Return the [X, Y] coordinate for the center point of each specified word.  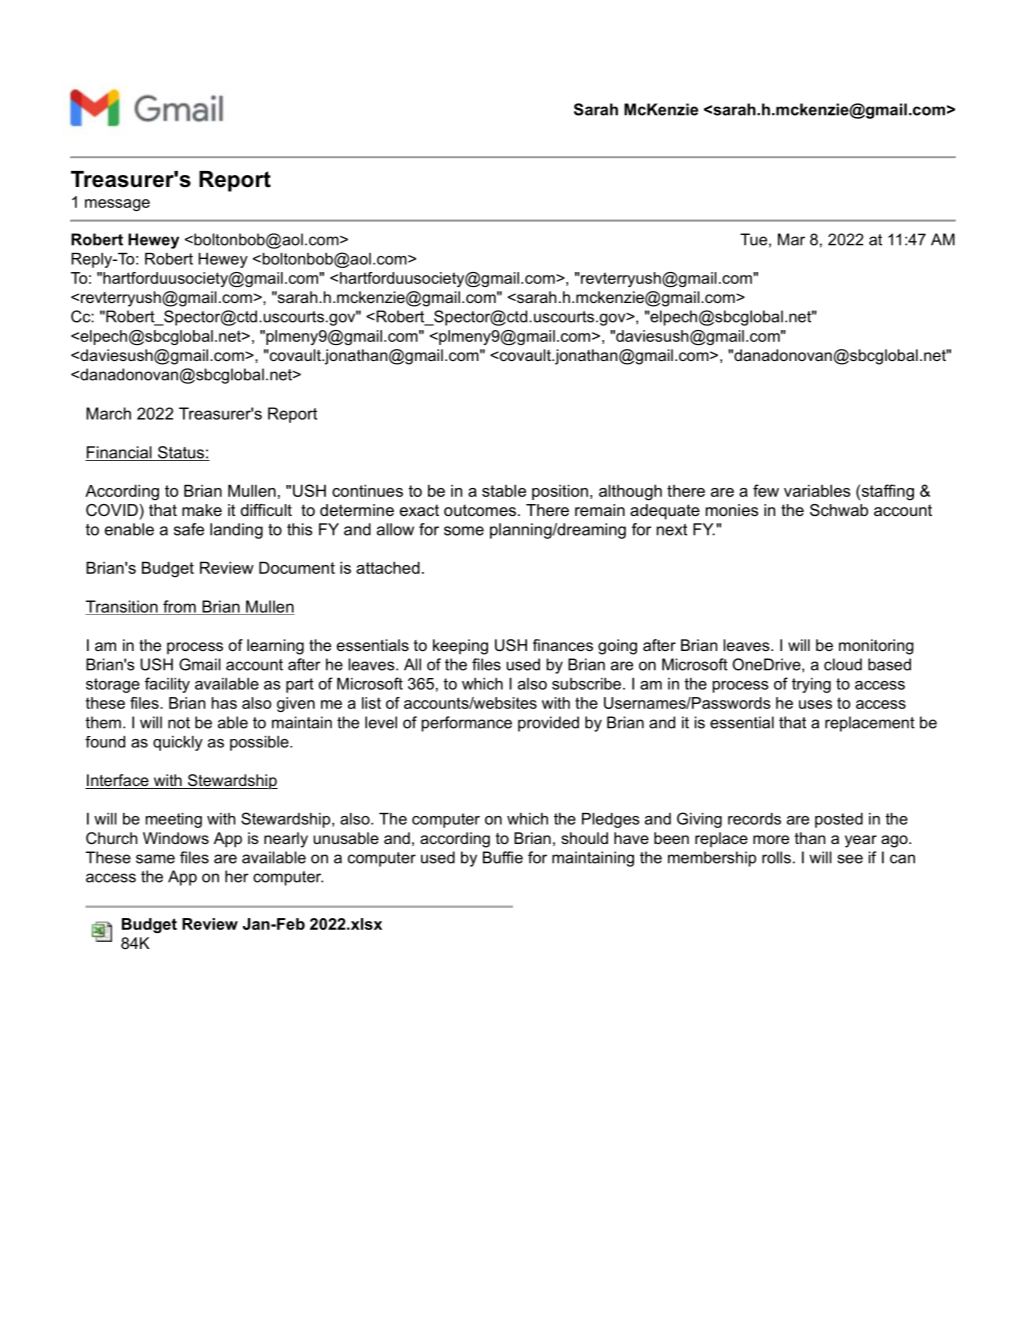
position [560, 492]
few [766, 490]
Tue [753, 239]
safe [189, 529]
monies [732, 510]
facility [167, 685]
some [464, 531]
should [584, 838]
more [771, 839]
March [108, 413]
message [117, 205]
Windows [176, 838]
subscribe [586, 684]
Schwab [839, 510]
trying [811, 685]
